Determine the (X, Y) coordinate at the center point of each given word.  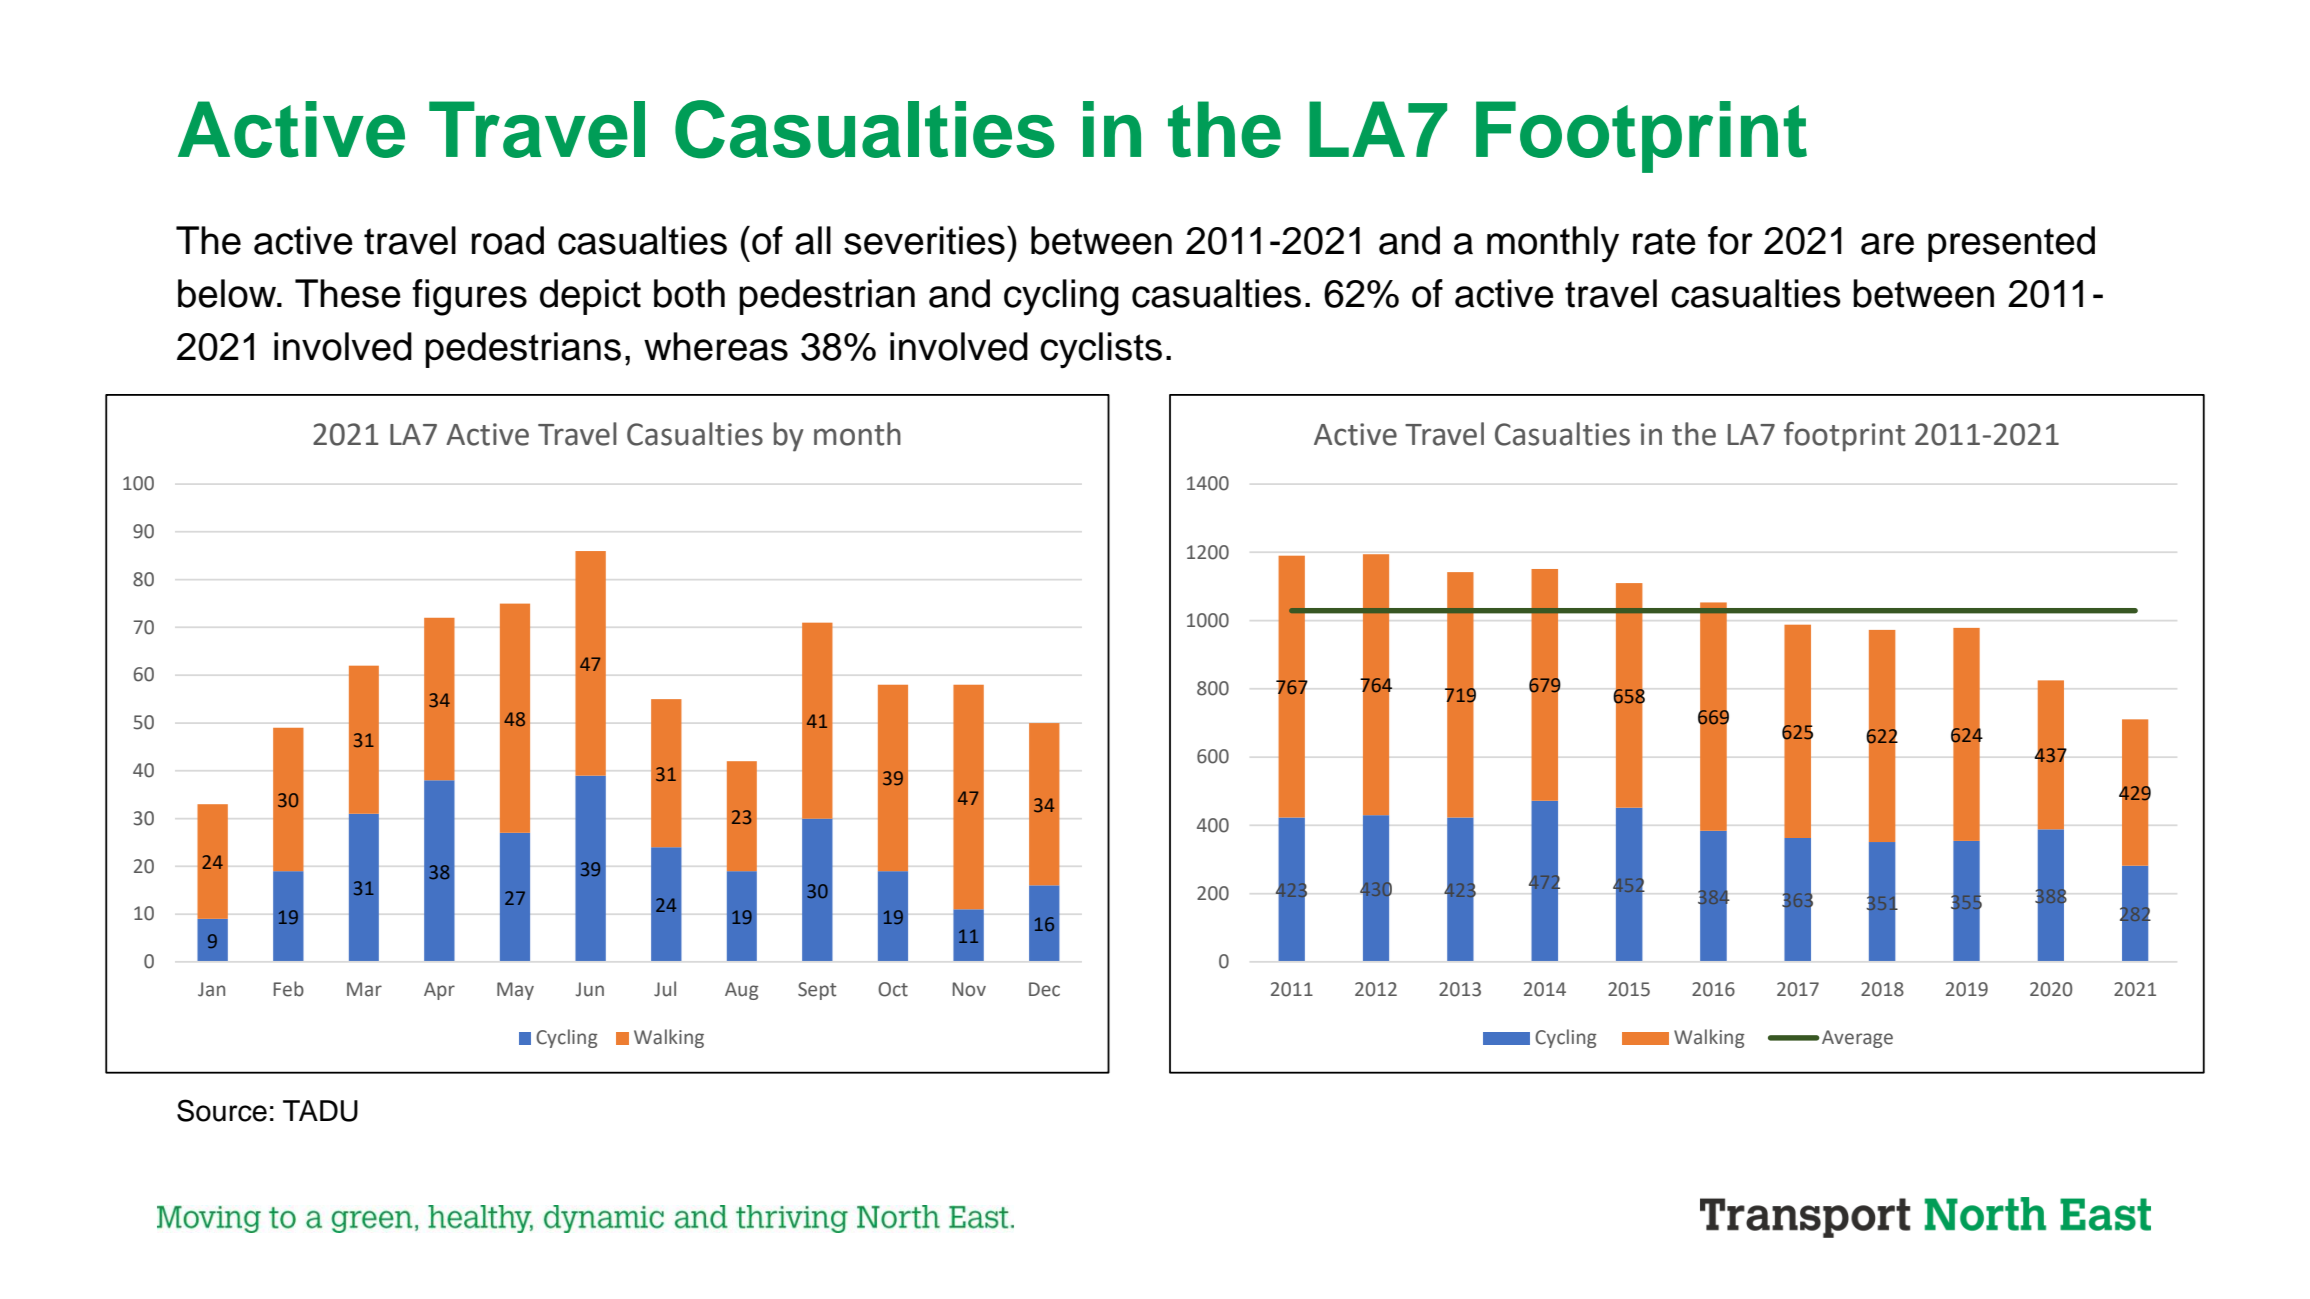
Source (222, 1110)
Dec (1044, 989)
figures (469, 297)
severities (924, 240)
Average (1857, 1039)
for (1730, 240)
